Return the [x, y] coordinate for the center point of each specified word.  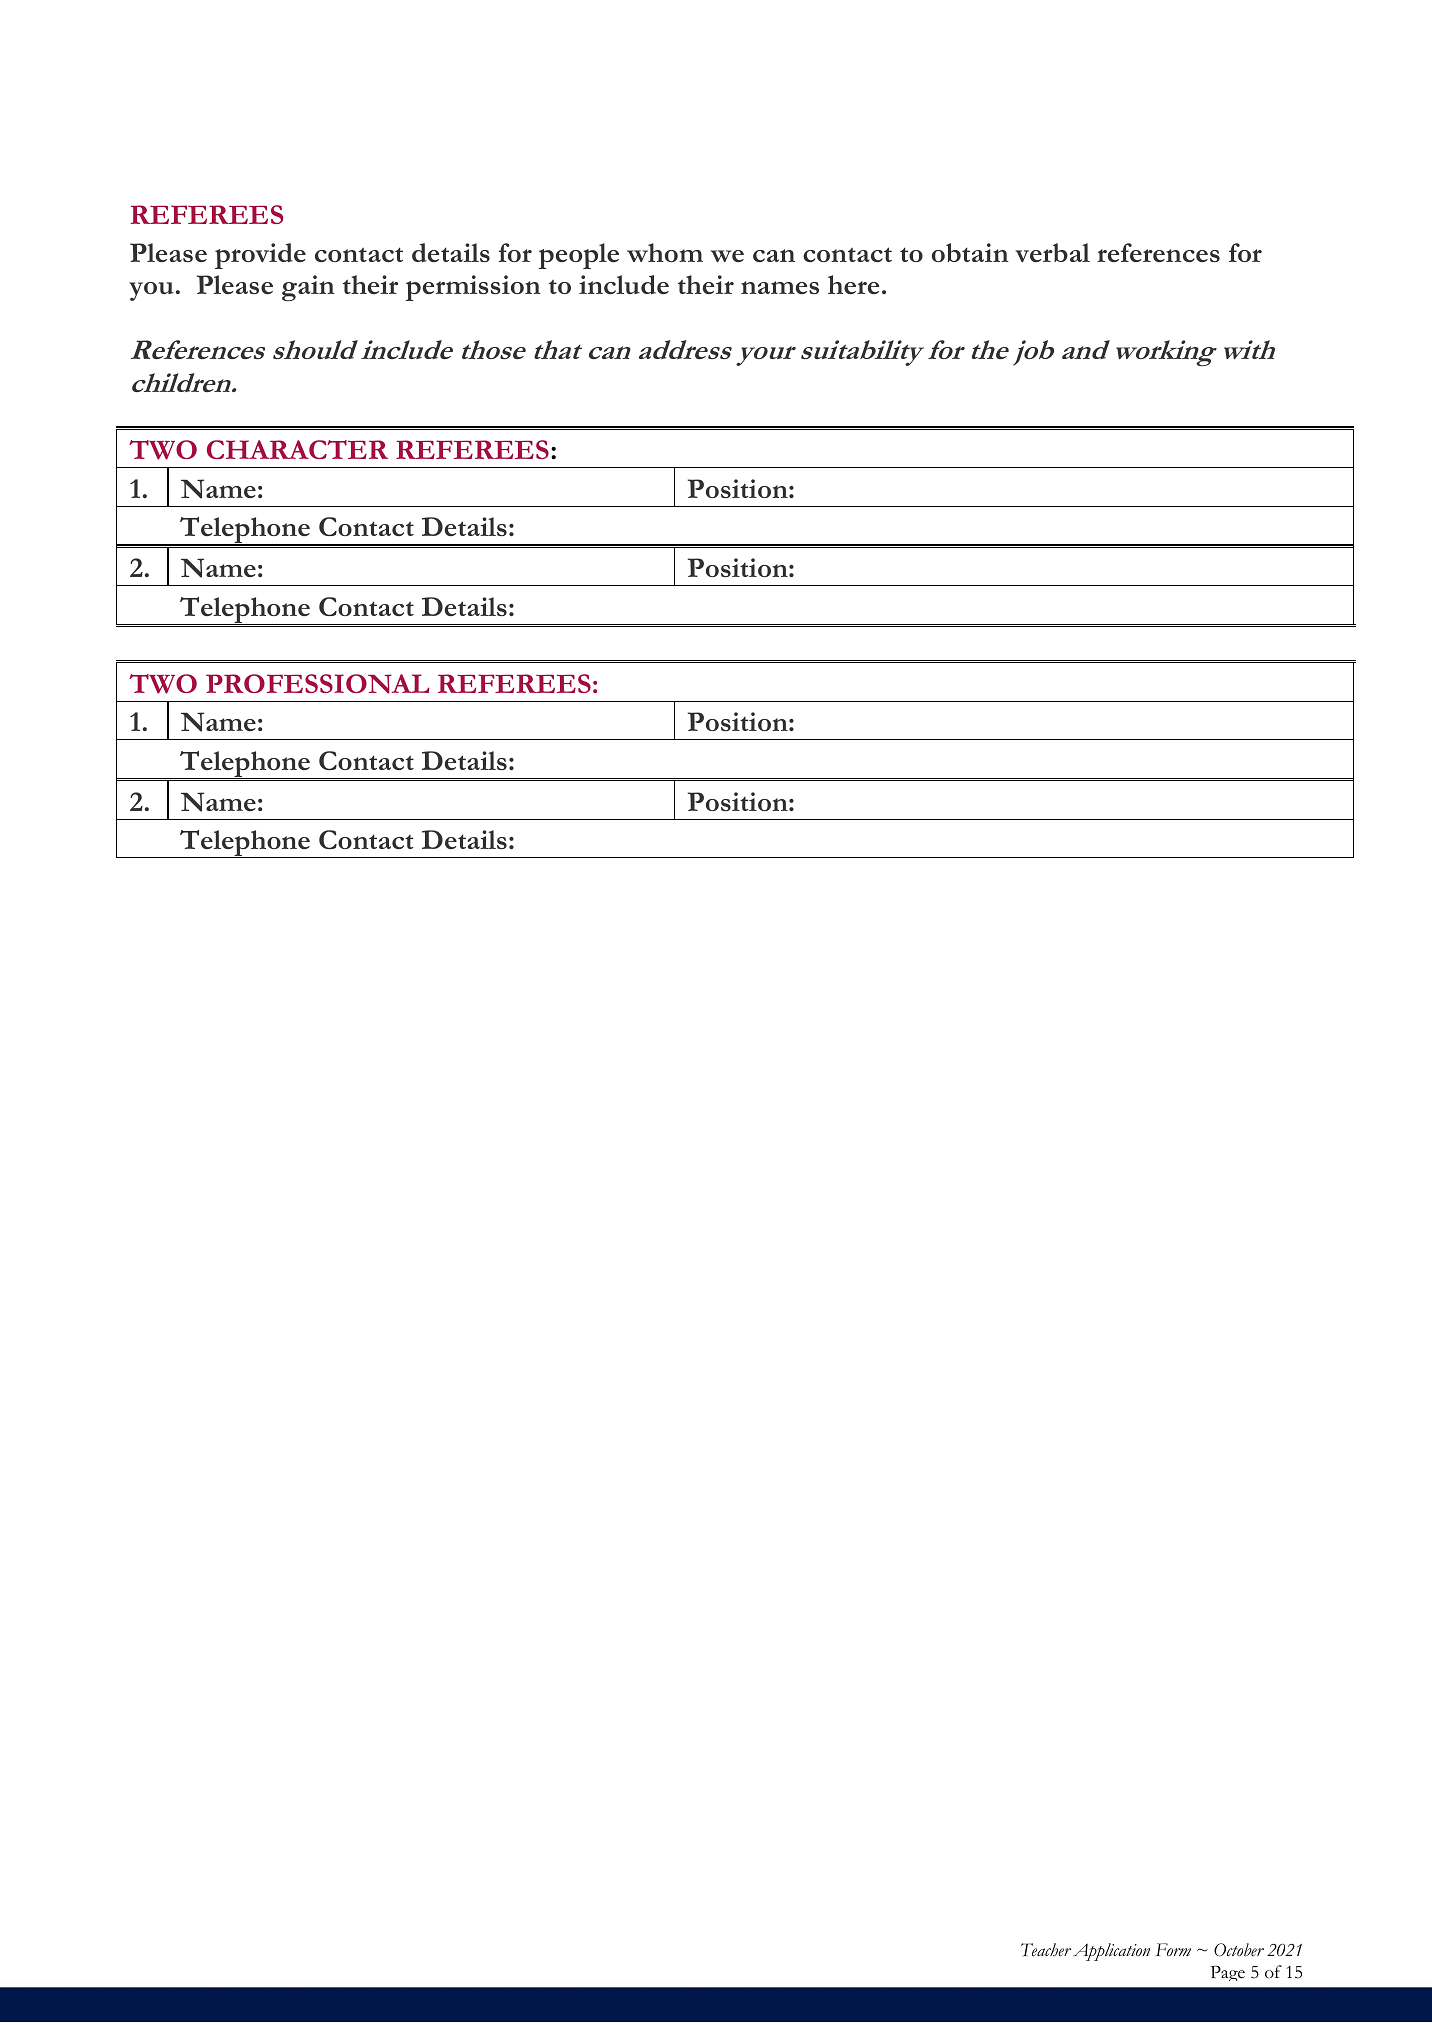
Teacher [1046, 1950]
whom [665, 252]
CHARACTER [297, 449]
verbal [1052, 252]
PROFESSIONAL [317, 684]
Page [1227, 1973]
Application [1111, 1952]
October [1239, 1950]
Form [1173, 1949]
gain [308, 288]
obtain [970, 252]
